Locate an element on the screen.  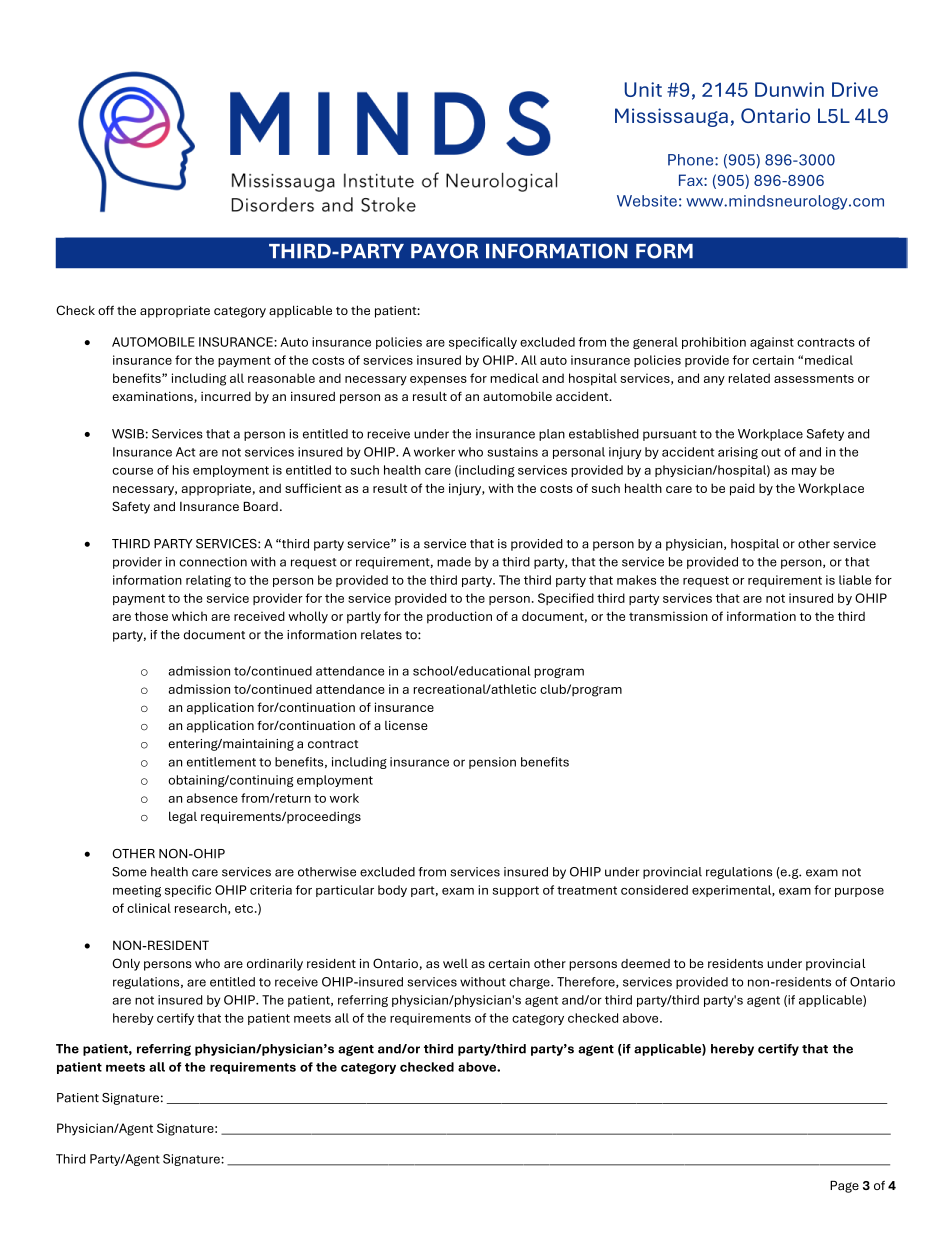
Page is located at coordinates (844, 1187).
